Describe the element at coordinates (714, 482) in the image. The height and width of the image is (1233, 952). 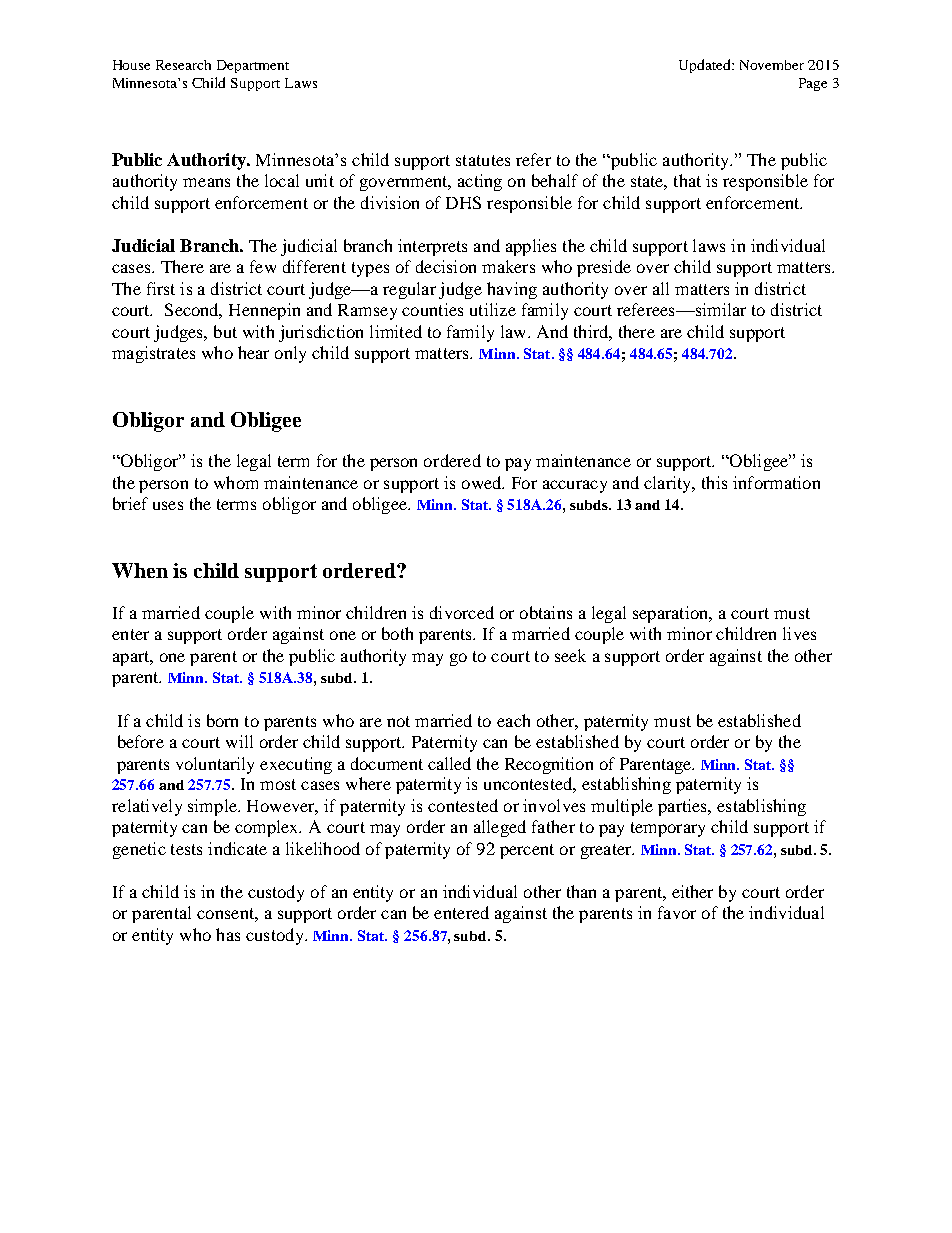
I see `this` at that location.
